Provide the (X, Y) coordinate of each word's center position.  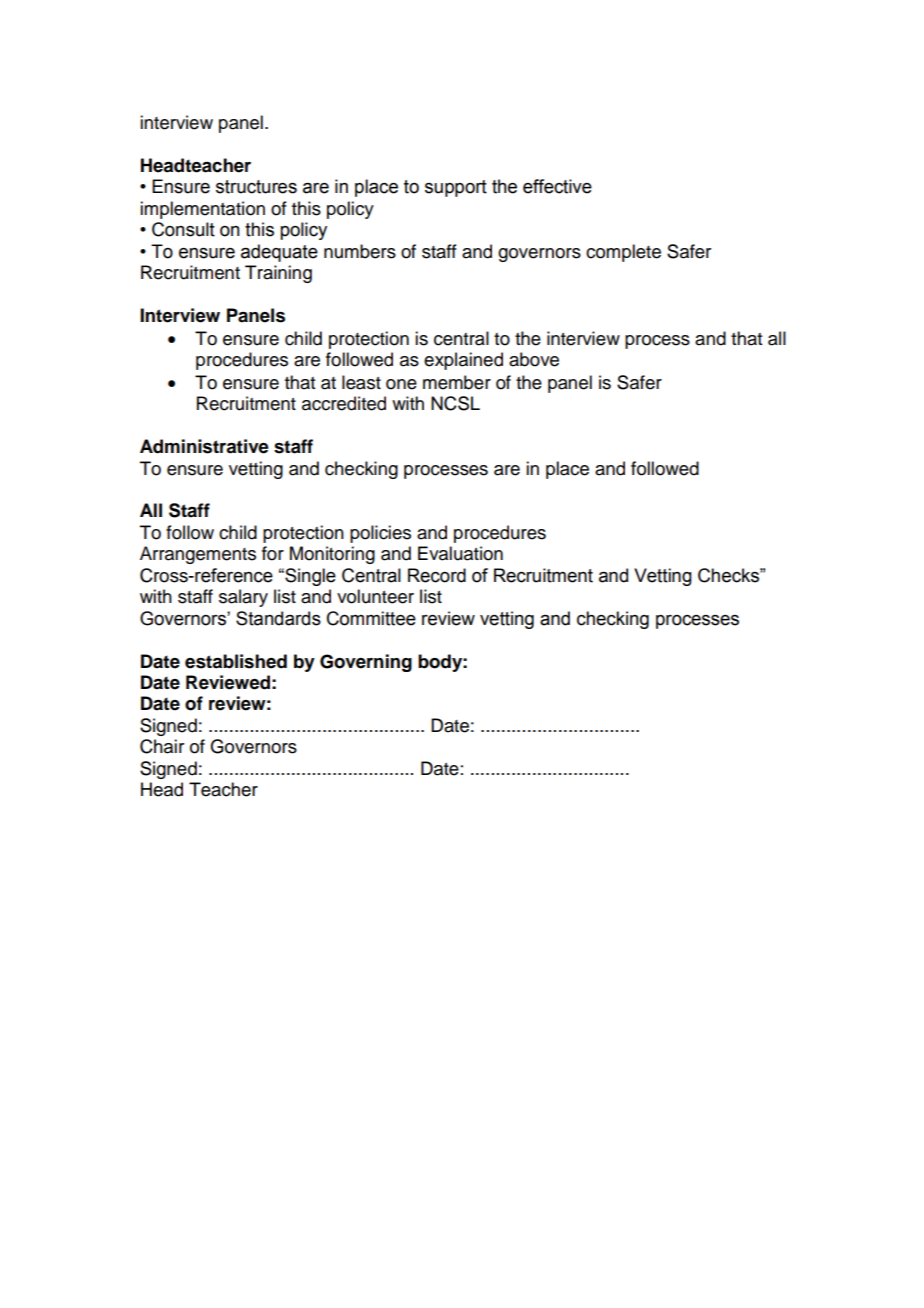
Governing (366, 663)
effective (557, 186)
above (534, 359)
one (401, 384)
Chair (162, 746)
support (456, 188)
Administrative (204, 446)
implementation (202, 210)
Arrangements (198, 555)
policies (380, 534)
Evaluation (460, 553)
